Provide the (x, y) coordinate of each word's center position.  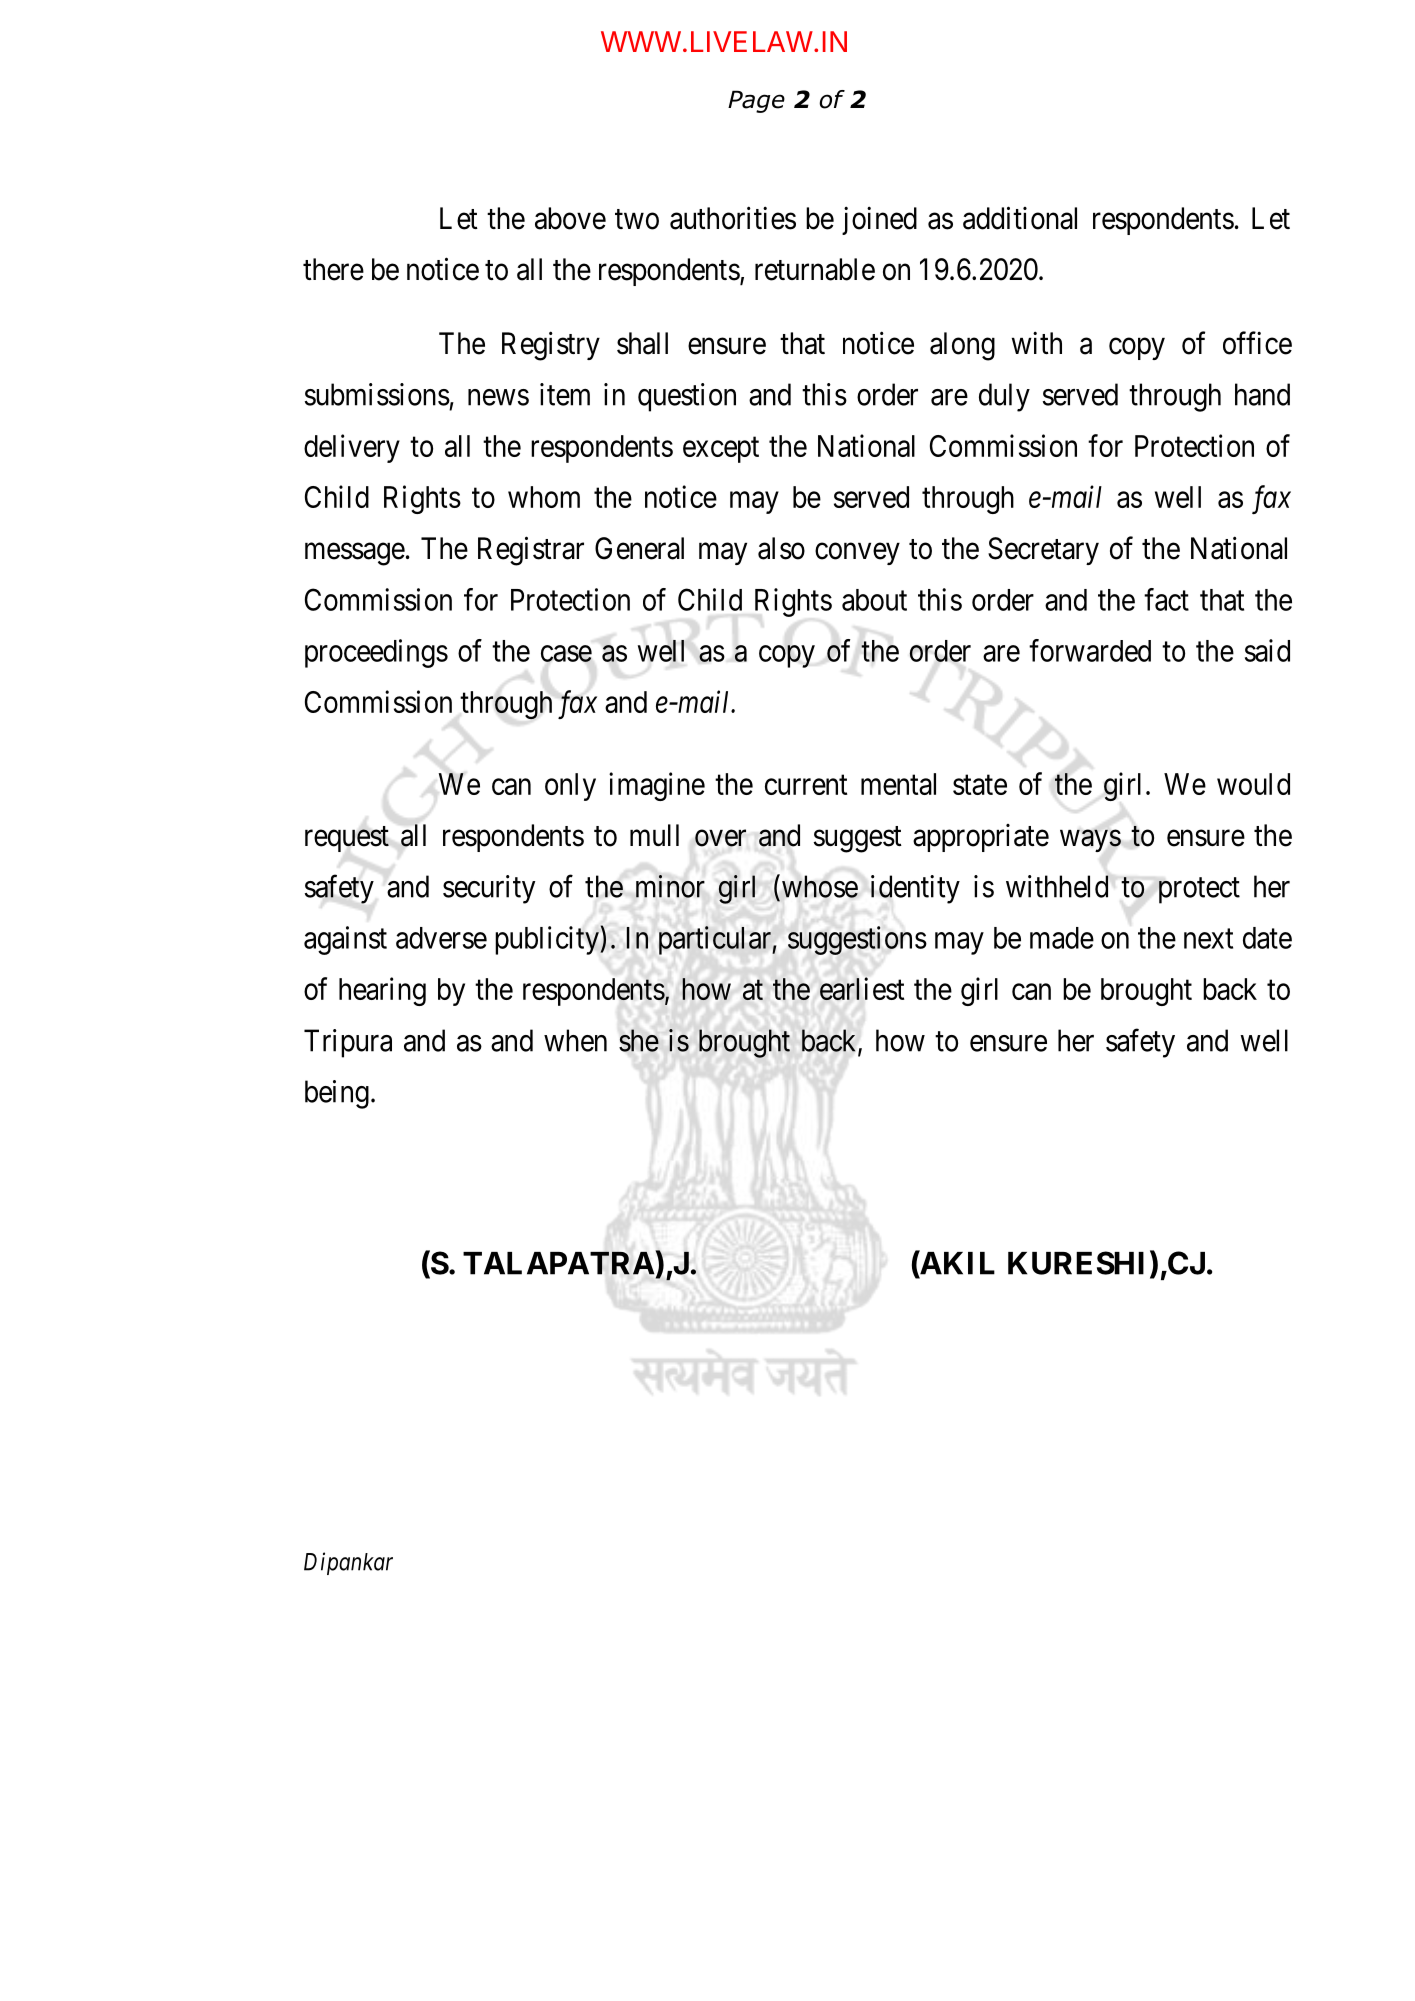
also (781, 548)
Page (756, 101)
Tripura (348, 1043)
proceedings (376, 653)
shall (642, 343)
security (489, 889)
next (1208, 939)
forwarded (1090, 650)
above (570, 218)
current (806, 785)
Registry (551, 346)
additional (1020, 218)
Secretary (1043, 551)
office (1257, 343)
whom (544, 497)
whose (820, 886)
